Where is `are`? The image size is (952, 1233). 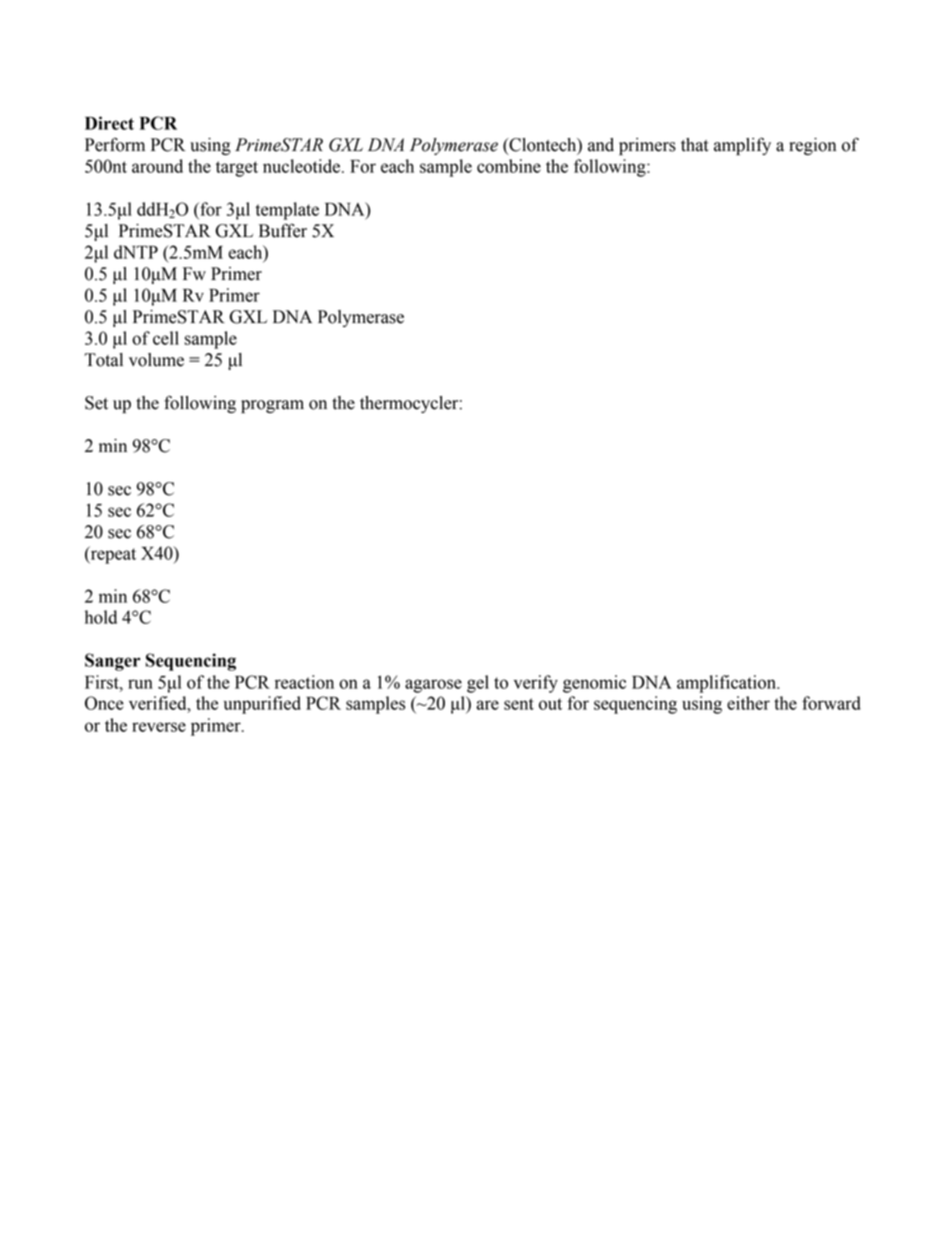 are is located at coordinates (487, 705).
